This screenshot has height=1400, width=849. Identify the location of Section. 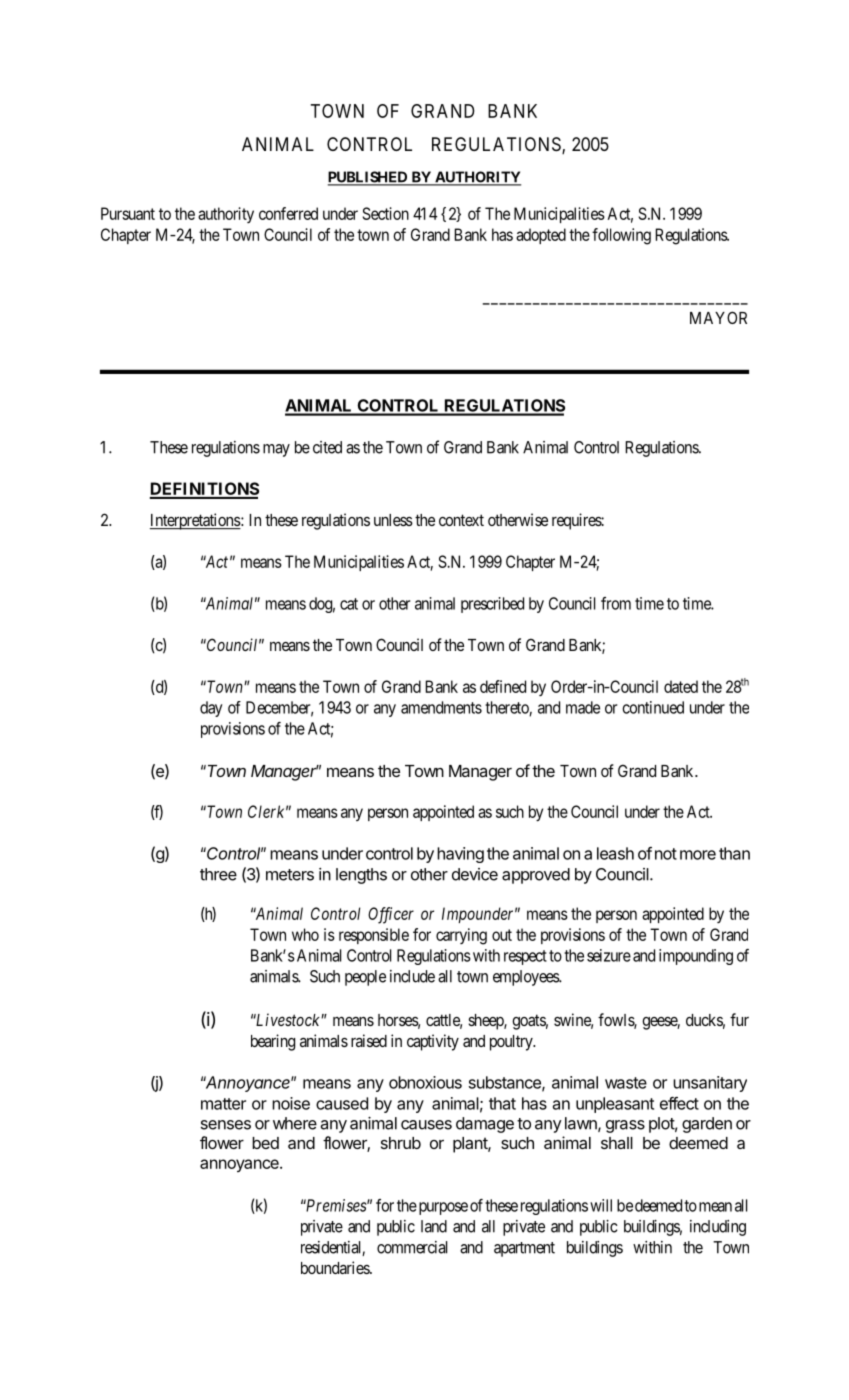
(386, 213).
